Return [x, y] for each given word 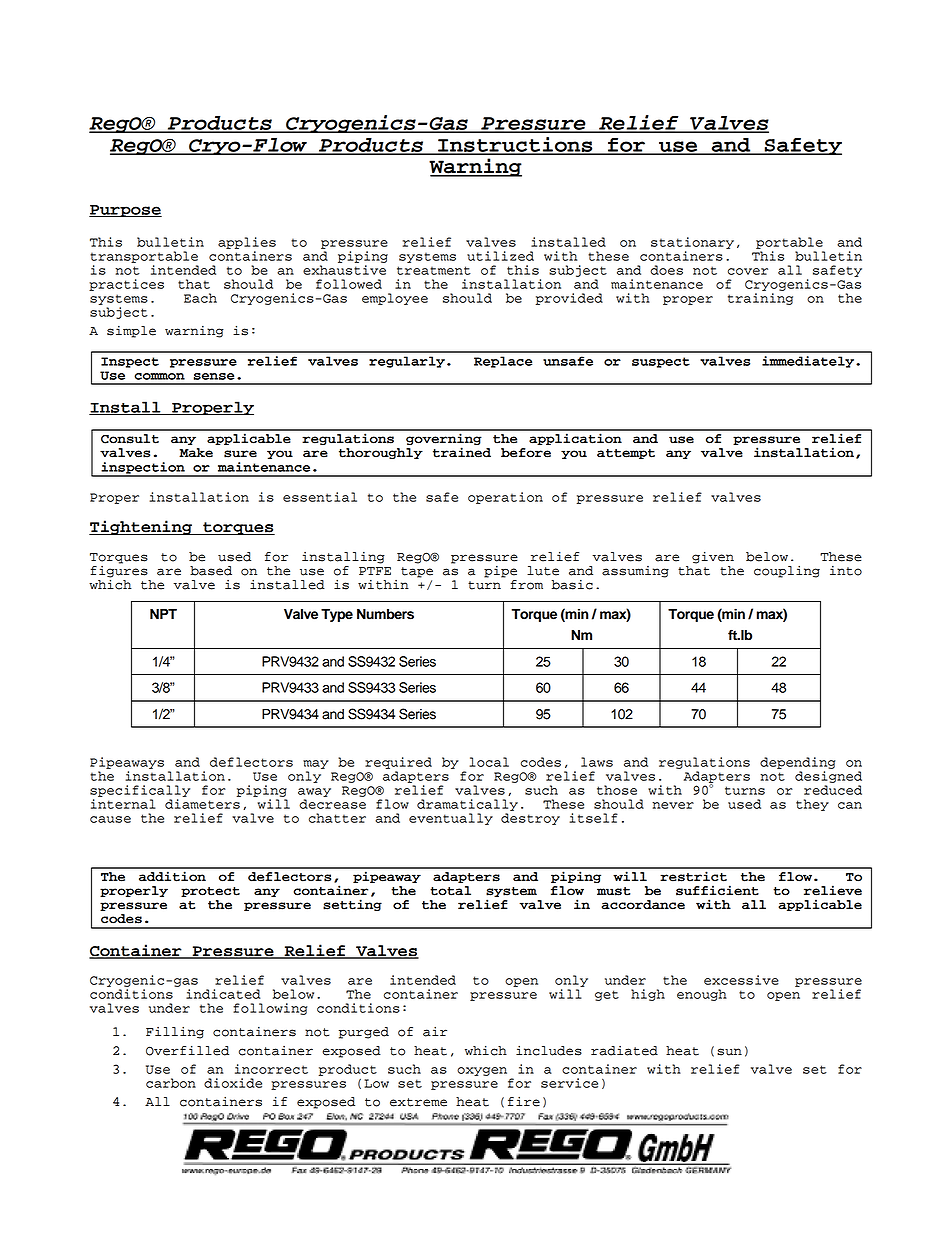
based [211, 571]
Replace [503, 362]
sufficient [717, 890]
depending [797, 763]
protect [210, 892]
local [489, 762]
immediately [809, 362]
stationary [692, 243]
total [450, 891]
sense [214, 376]
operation [505, 498]
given [713, 557]
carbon [171, 1083]
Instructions [515, 145]
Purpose [125, 211]
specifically [140, 791]
